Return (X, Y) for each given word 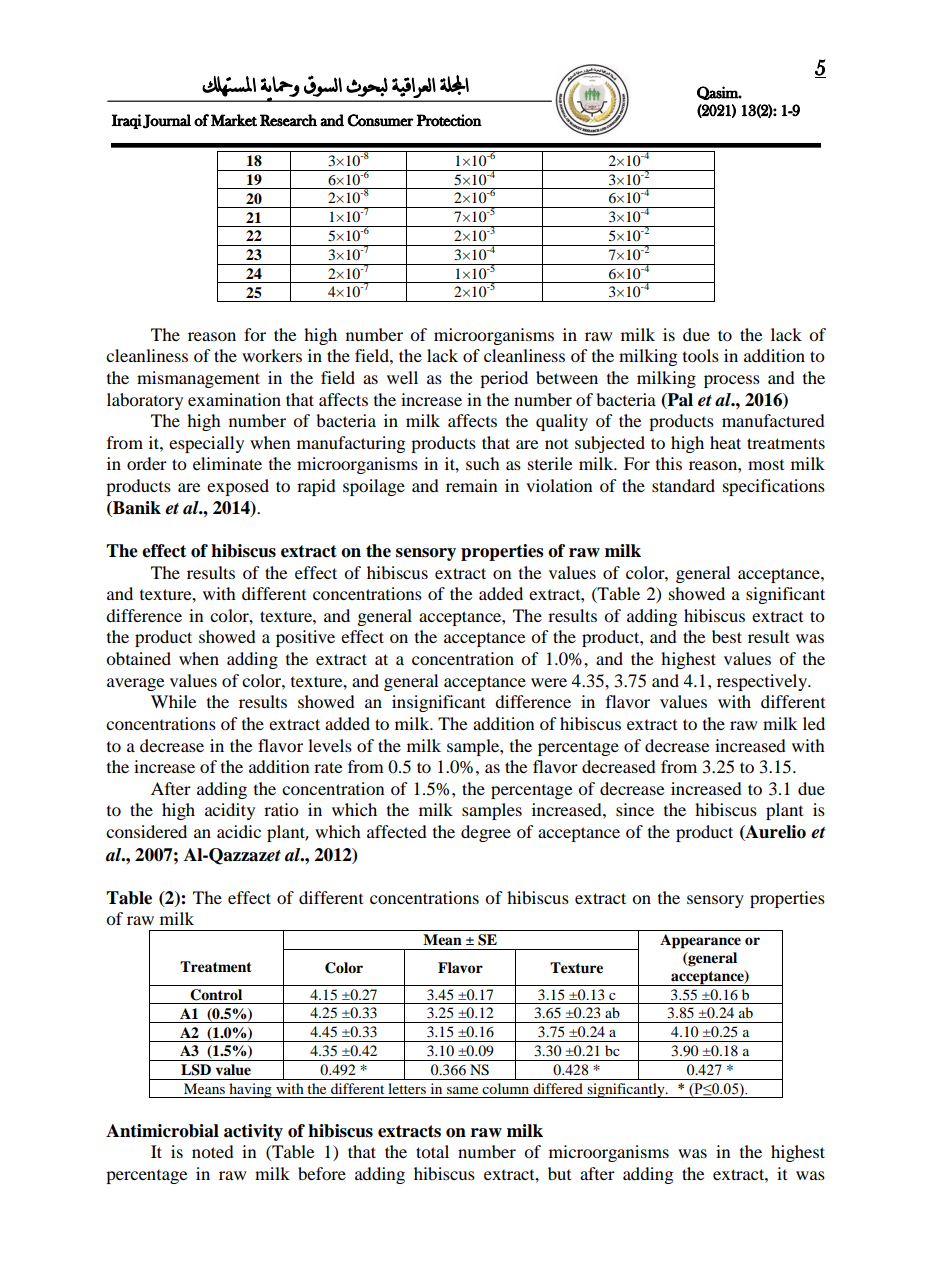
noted (213, 1151)
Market (234, 120)
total (432, 1151)
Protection (449, 120)
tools (701, 355)
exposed (238, 487)
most (766, 464)
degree (486, 833)
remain (471, 485)
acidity (230, 811)
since (635, 809)
